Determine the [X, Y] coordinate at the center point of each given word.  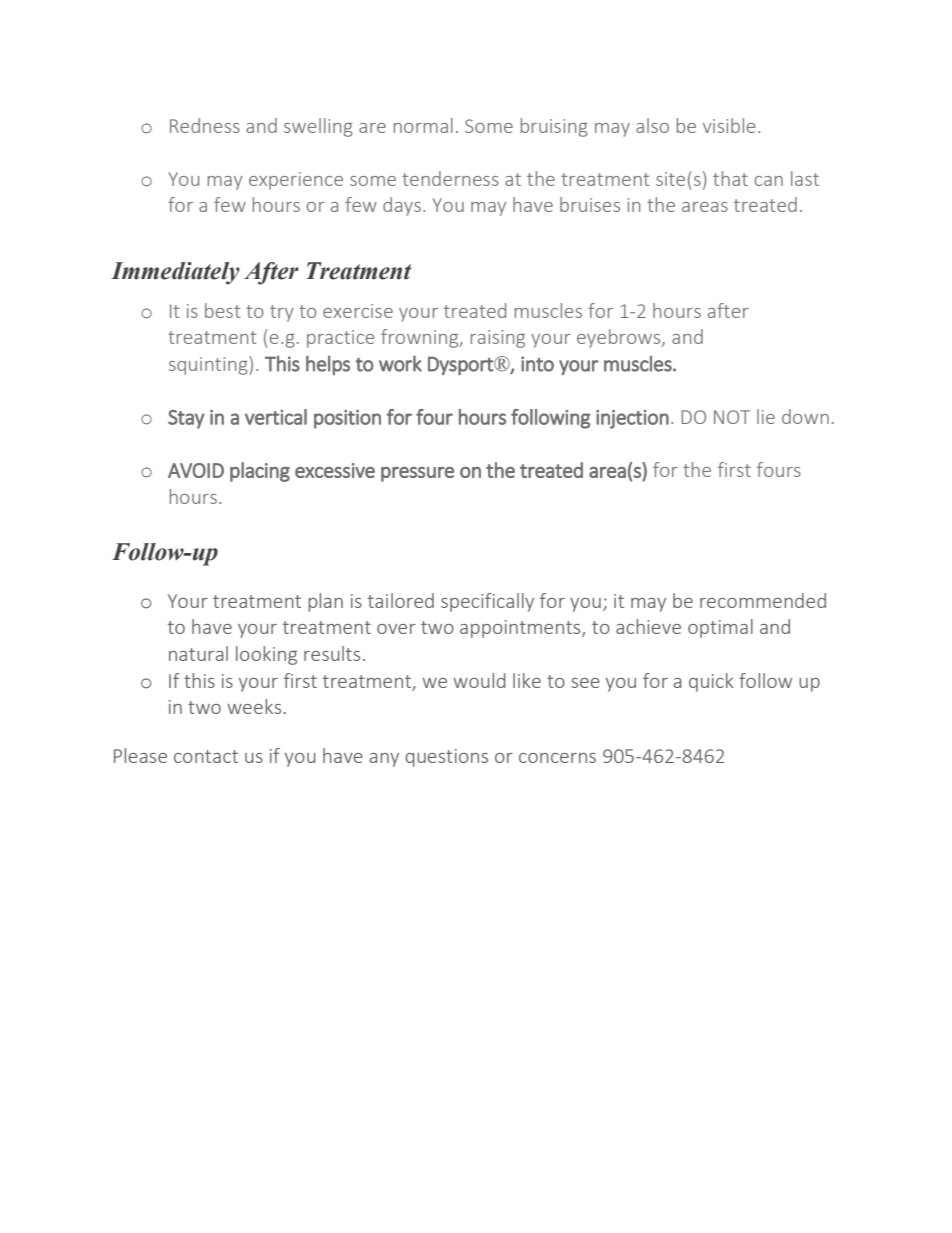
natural [198, 653]
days [402, 206]
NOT [732, 417]
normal [423, 125]
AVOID [196, 470]
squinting [209, 365]
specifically [487, 602]
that [730, 178]
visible [729, 125]
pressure [417, 474]
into [537, 364]
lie [766, 416]
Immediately [175, 273]
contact [206, 756]
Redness [205, 125]
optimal [720, 628]
